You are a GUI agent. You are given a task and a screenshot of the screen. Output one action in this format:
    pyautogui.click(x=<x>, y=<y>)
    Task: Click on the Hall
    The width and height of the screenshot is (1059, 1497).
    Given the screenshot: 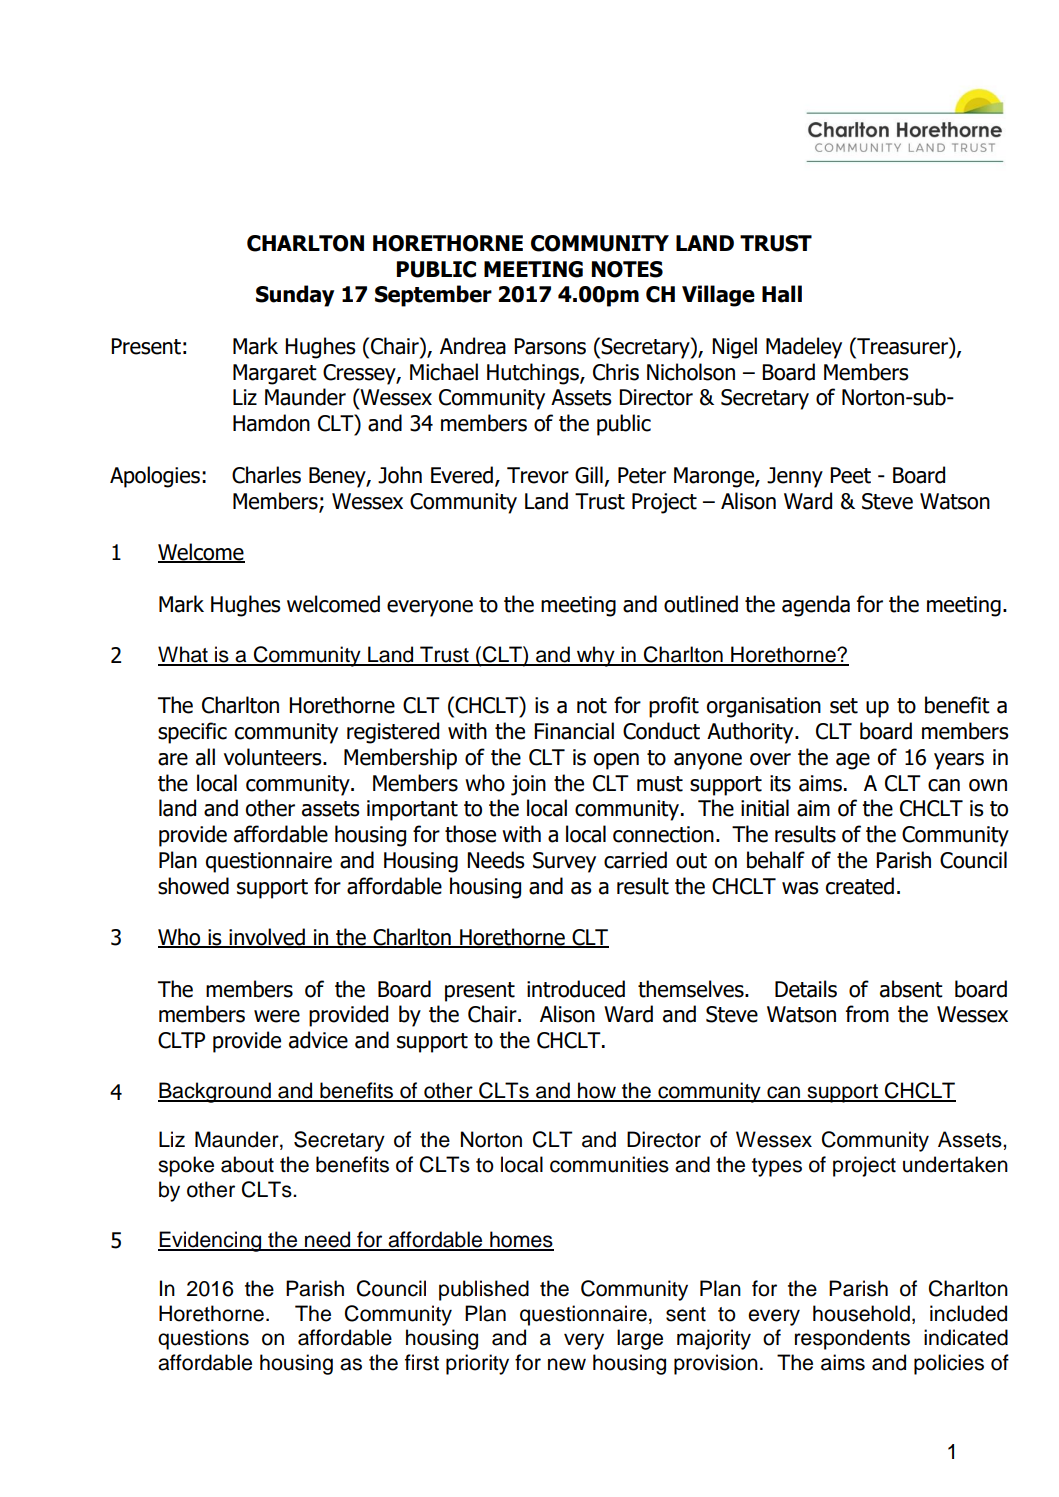 What is the action you would take?
    pyautogui.click(x=782, y=294)
